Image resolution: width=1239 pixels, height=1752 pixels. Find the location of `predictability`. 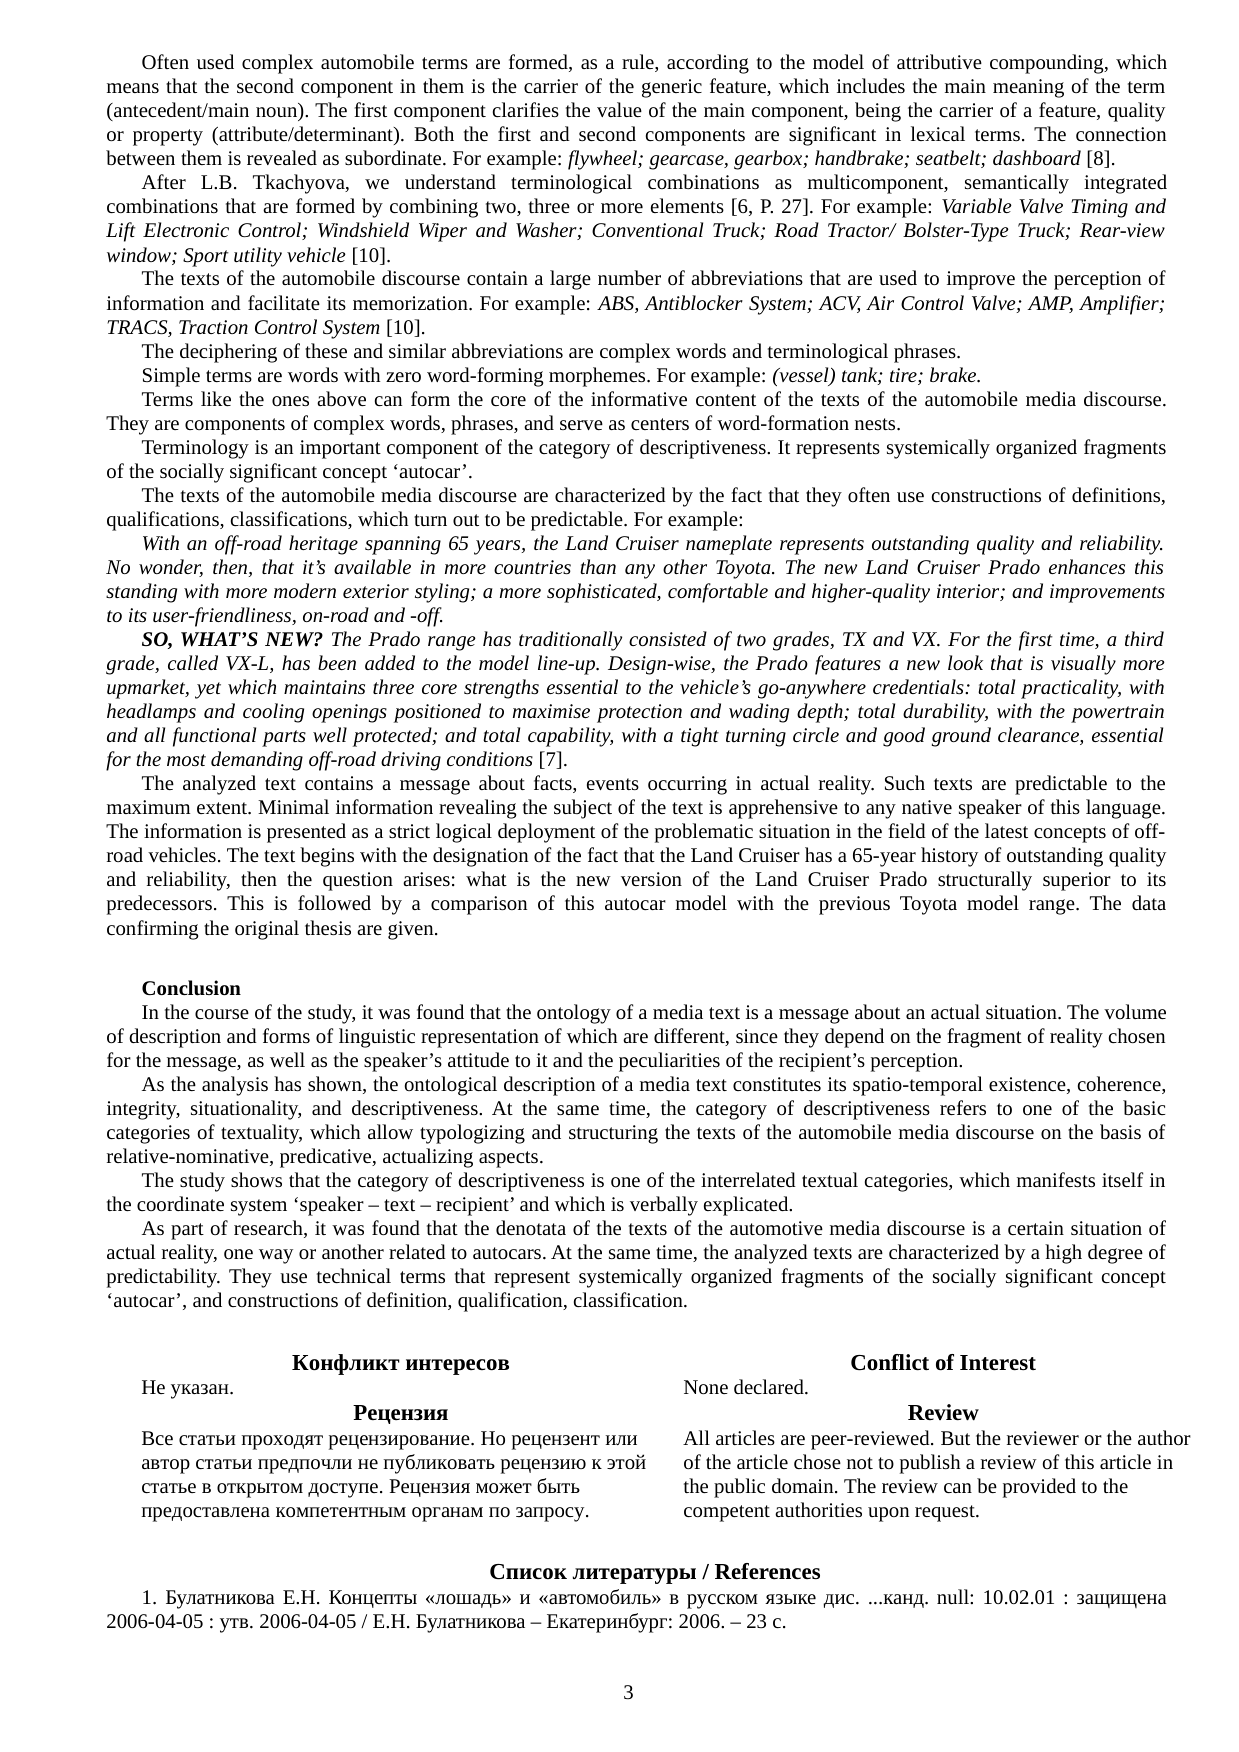

predictability is located at coordinates (163, 1278).
